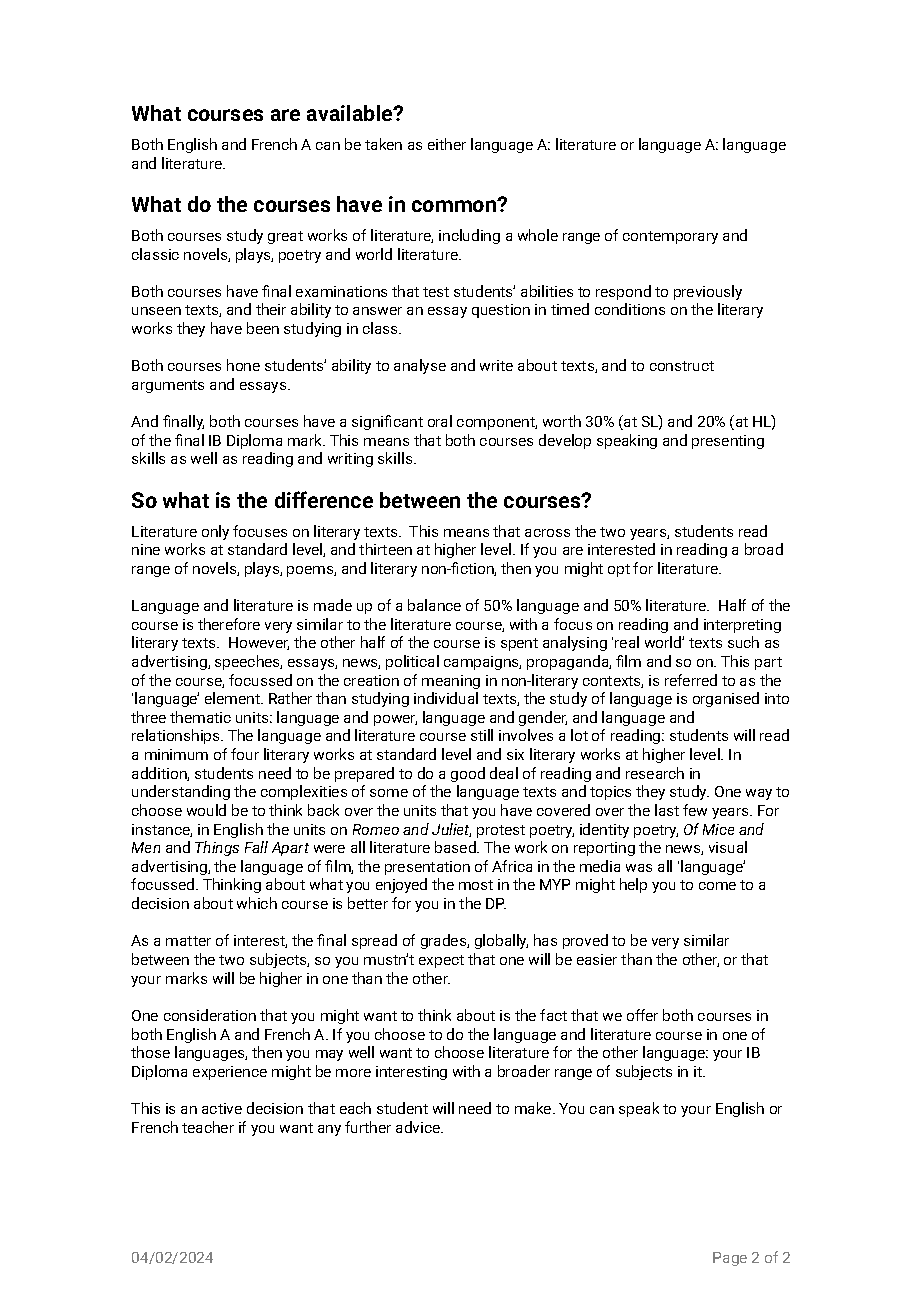 The height and width of the image is (1307, 924). What do you see at coordinates (222, 1108) in the image?
I see `active` at bounding box center [222, 1108].
